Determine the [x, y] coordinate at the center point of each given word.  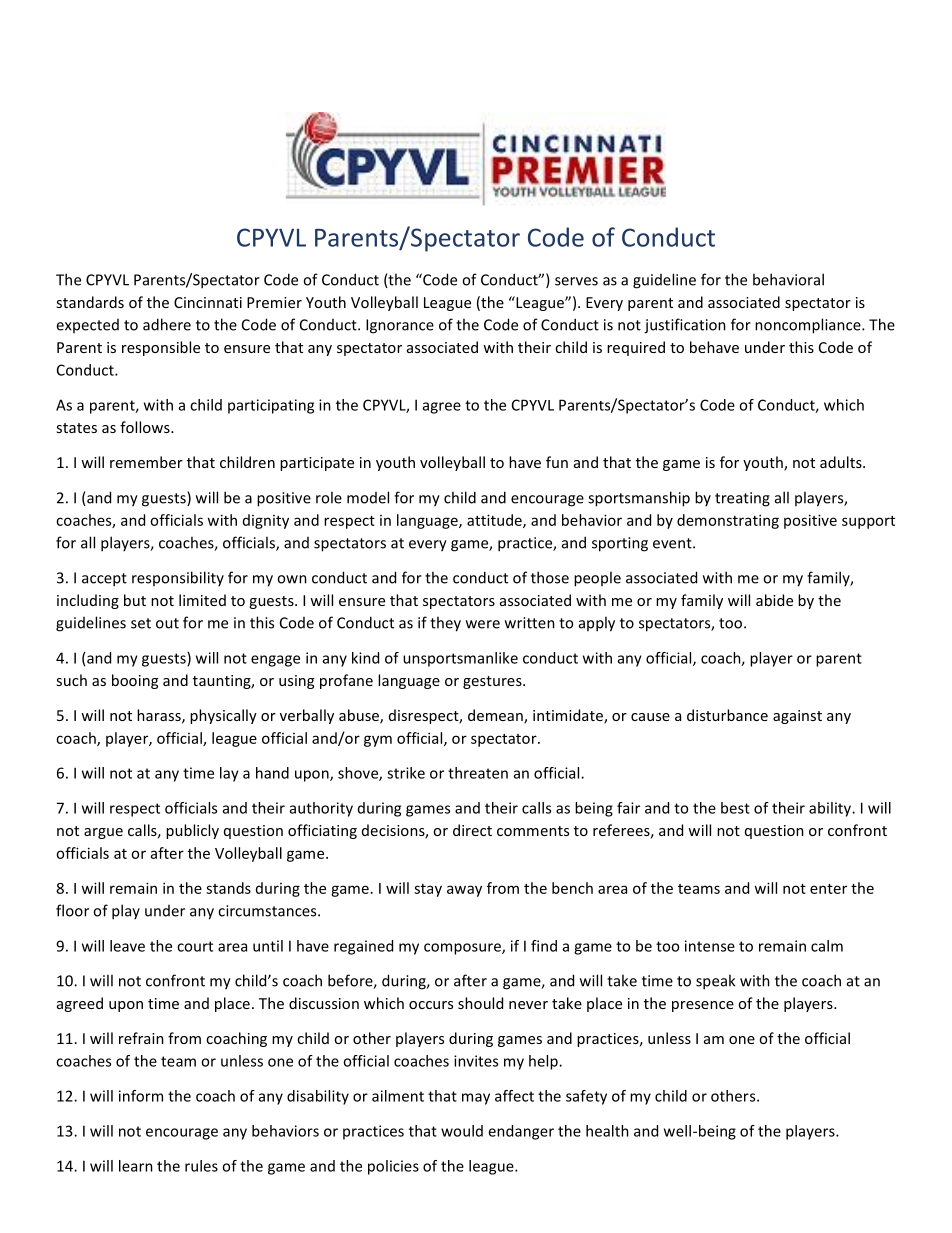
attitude [495, 521]
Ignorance [400, 326]
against [797, 717]
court [195, 946]
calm [827, 946]
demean [496, 716]
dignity [266, 521]
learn [136, 1166]
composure [463, 949]
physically [223, 716]
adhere [167, 324]
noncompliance [809, 326]
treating [742, 499]
